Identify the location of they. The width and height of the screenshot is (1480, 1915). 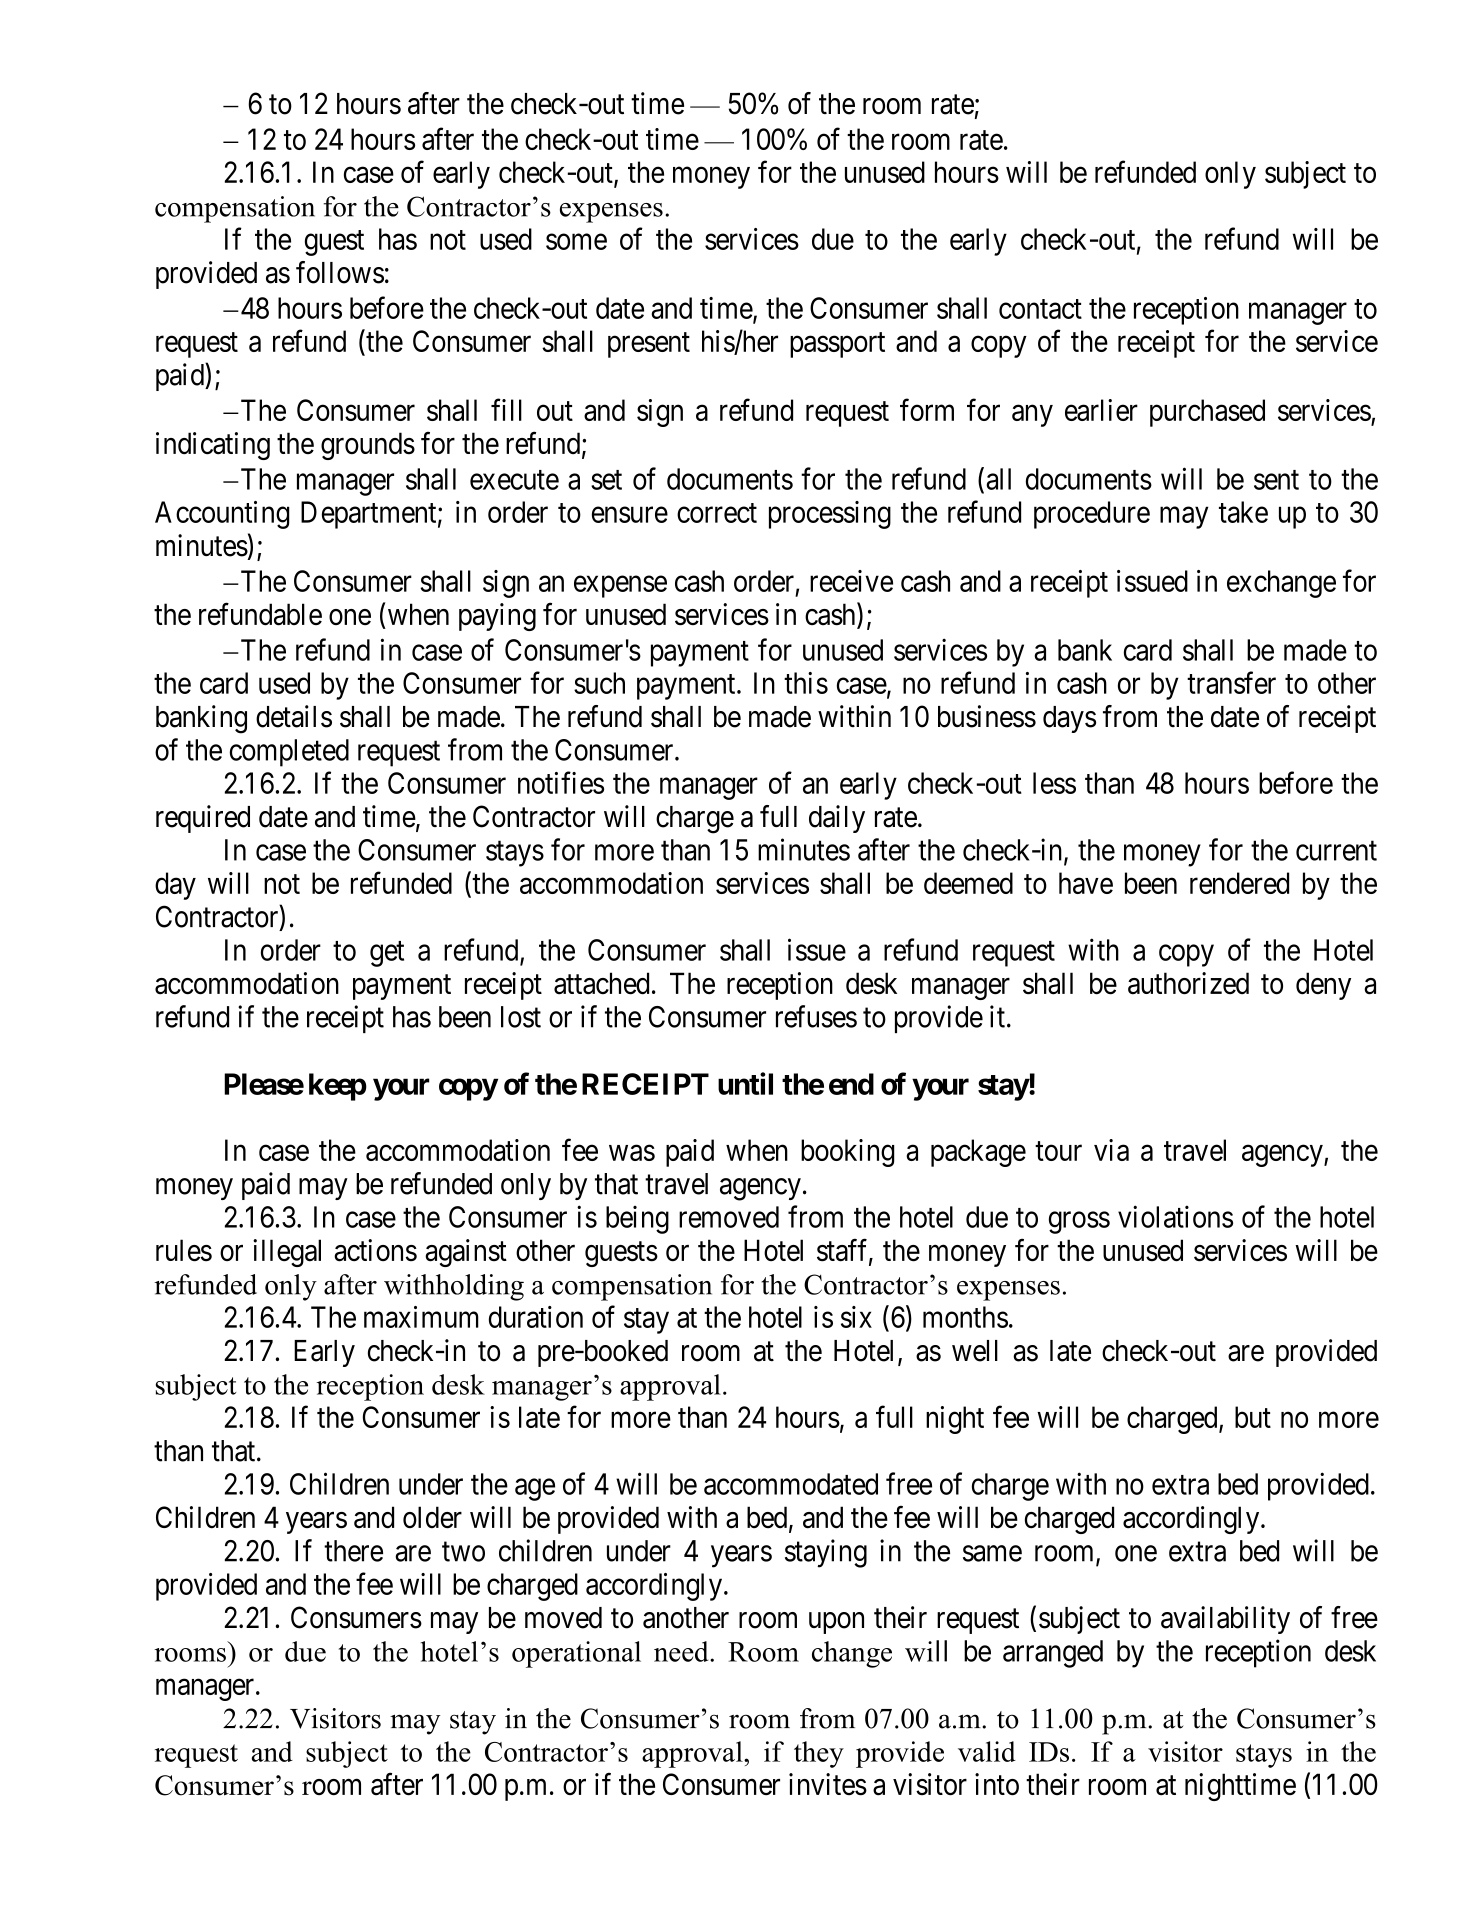
(819, 1754).
